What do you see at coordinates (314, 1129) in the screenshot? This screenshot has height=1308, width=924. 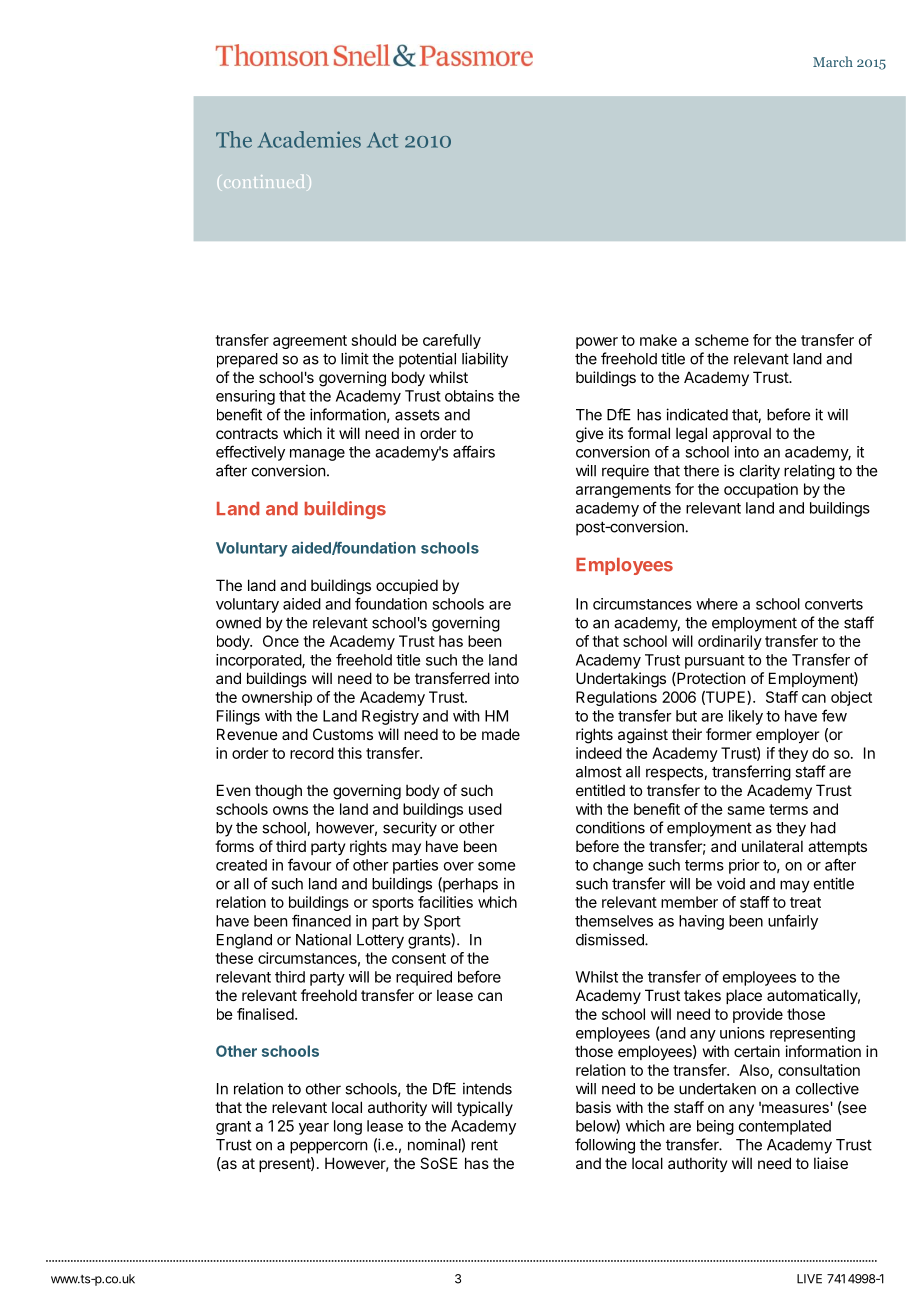 I see `year` at bounding box center [314, 1129].
